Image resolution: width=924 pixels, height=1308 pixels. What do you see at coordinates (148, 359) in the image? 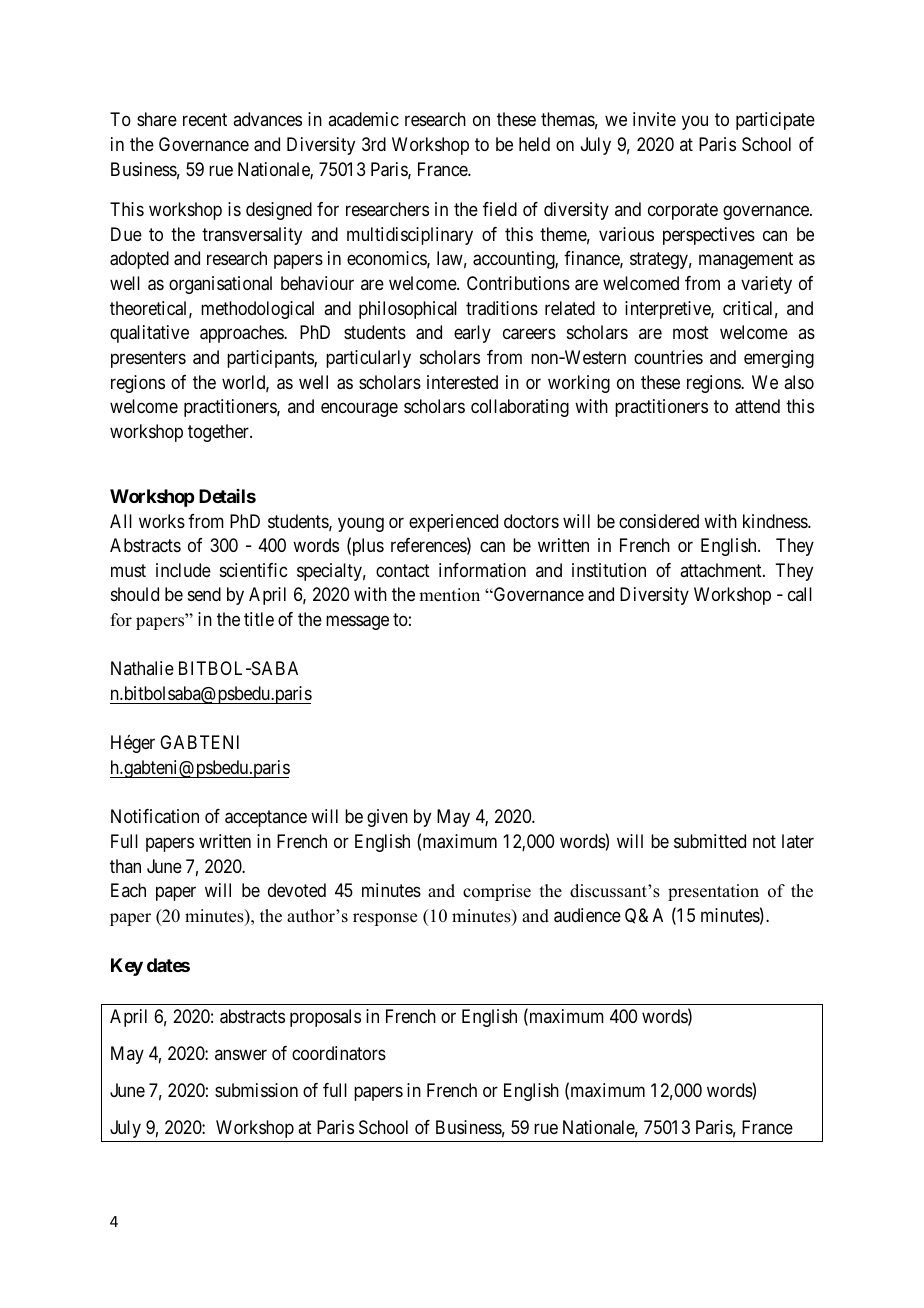
I see `presenters` at bounding box center [148, 359].
